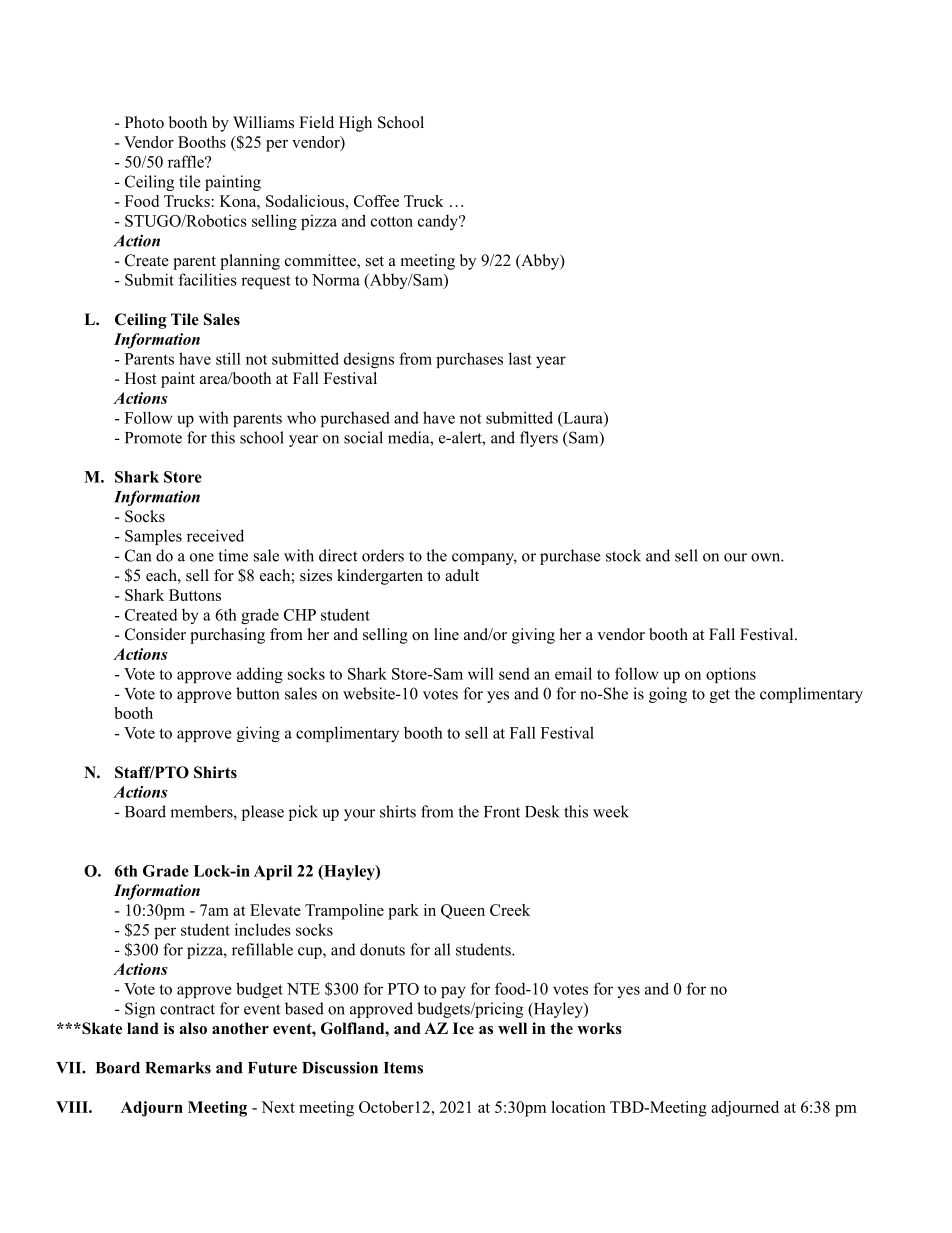 The width and height of the screenshot is (952, 1233). What do you see at coordinates (599, 1028) in the screenshot?
I see `works` at bounding box center [599, 1028].
